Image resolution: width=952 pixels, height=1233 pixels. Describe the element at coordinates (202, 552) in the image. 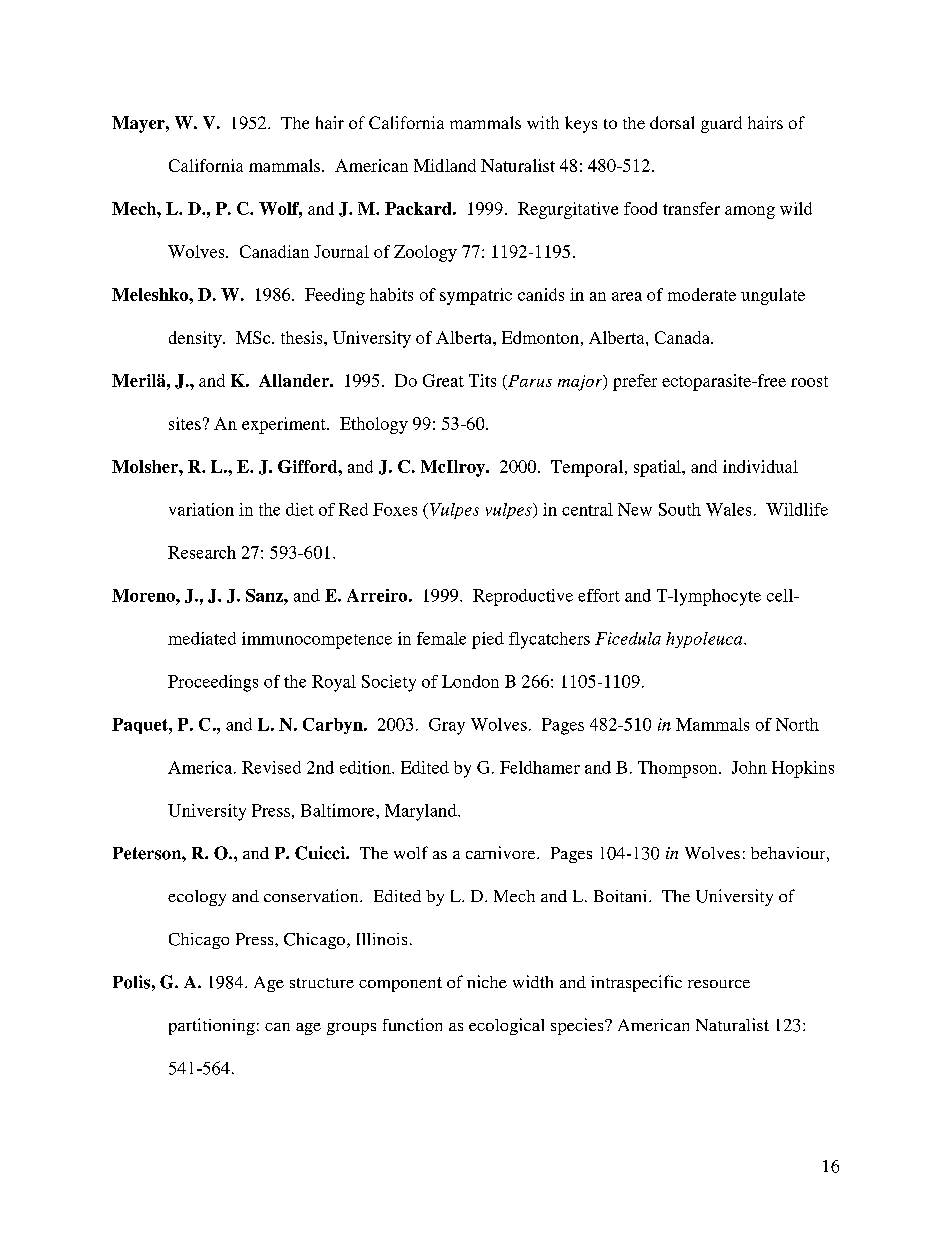

I see `Research` at that location.
